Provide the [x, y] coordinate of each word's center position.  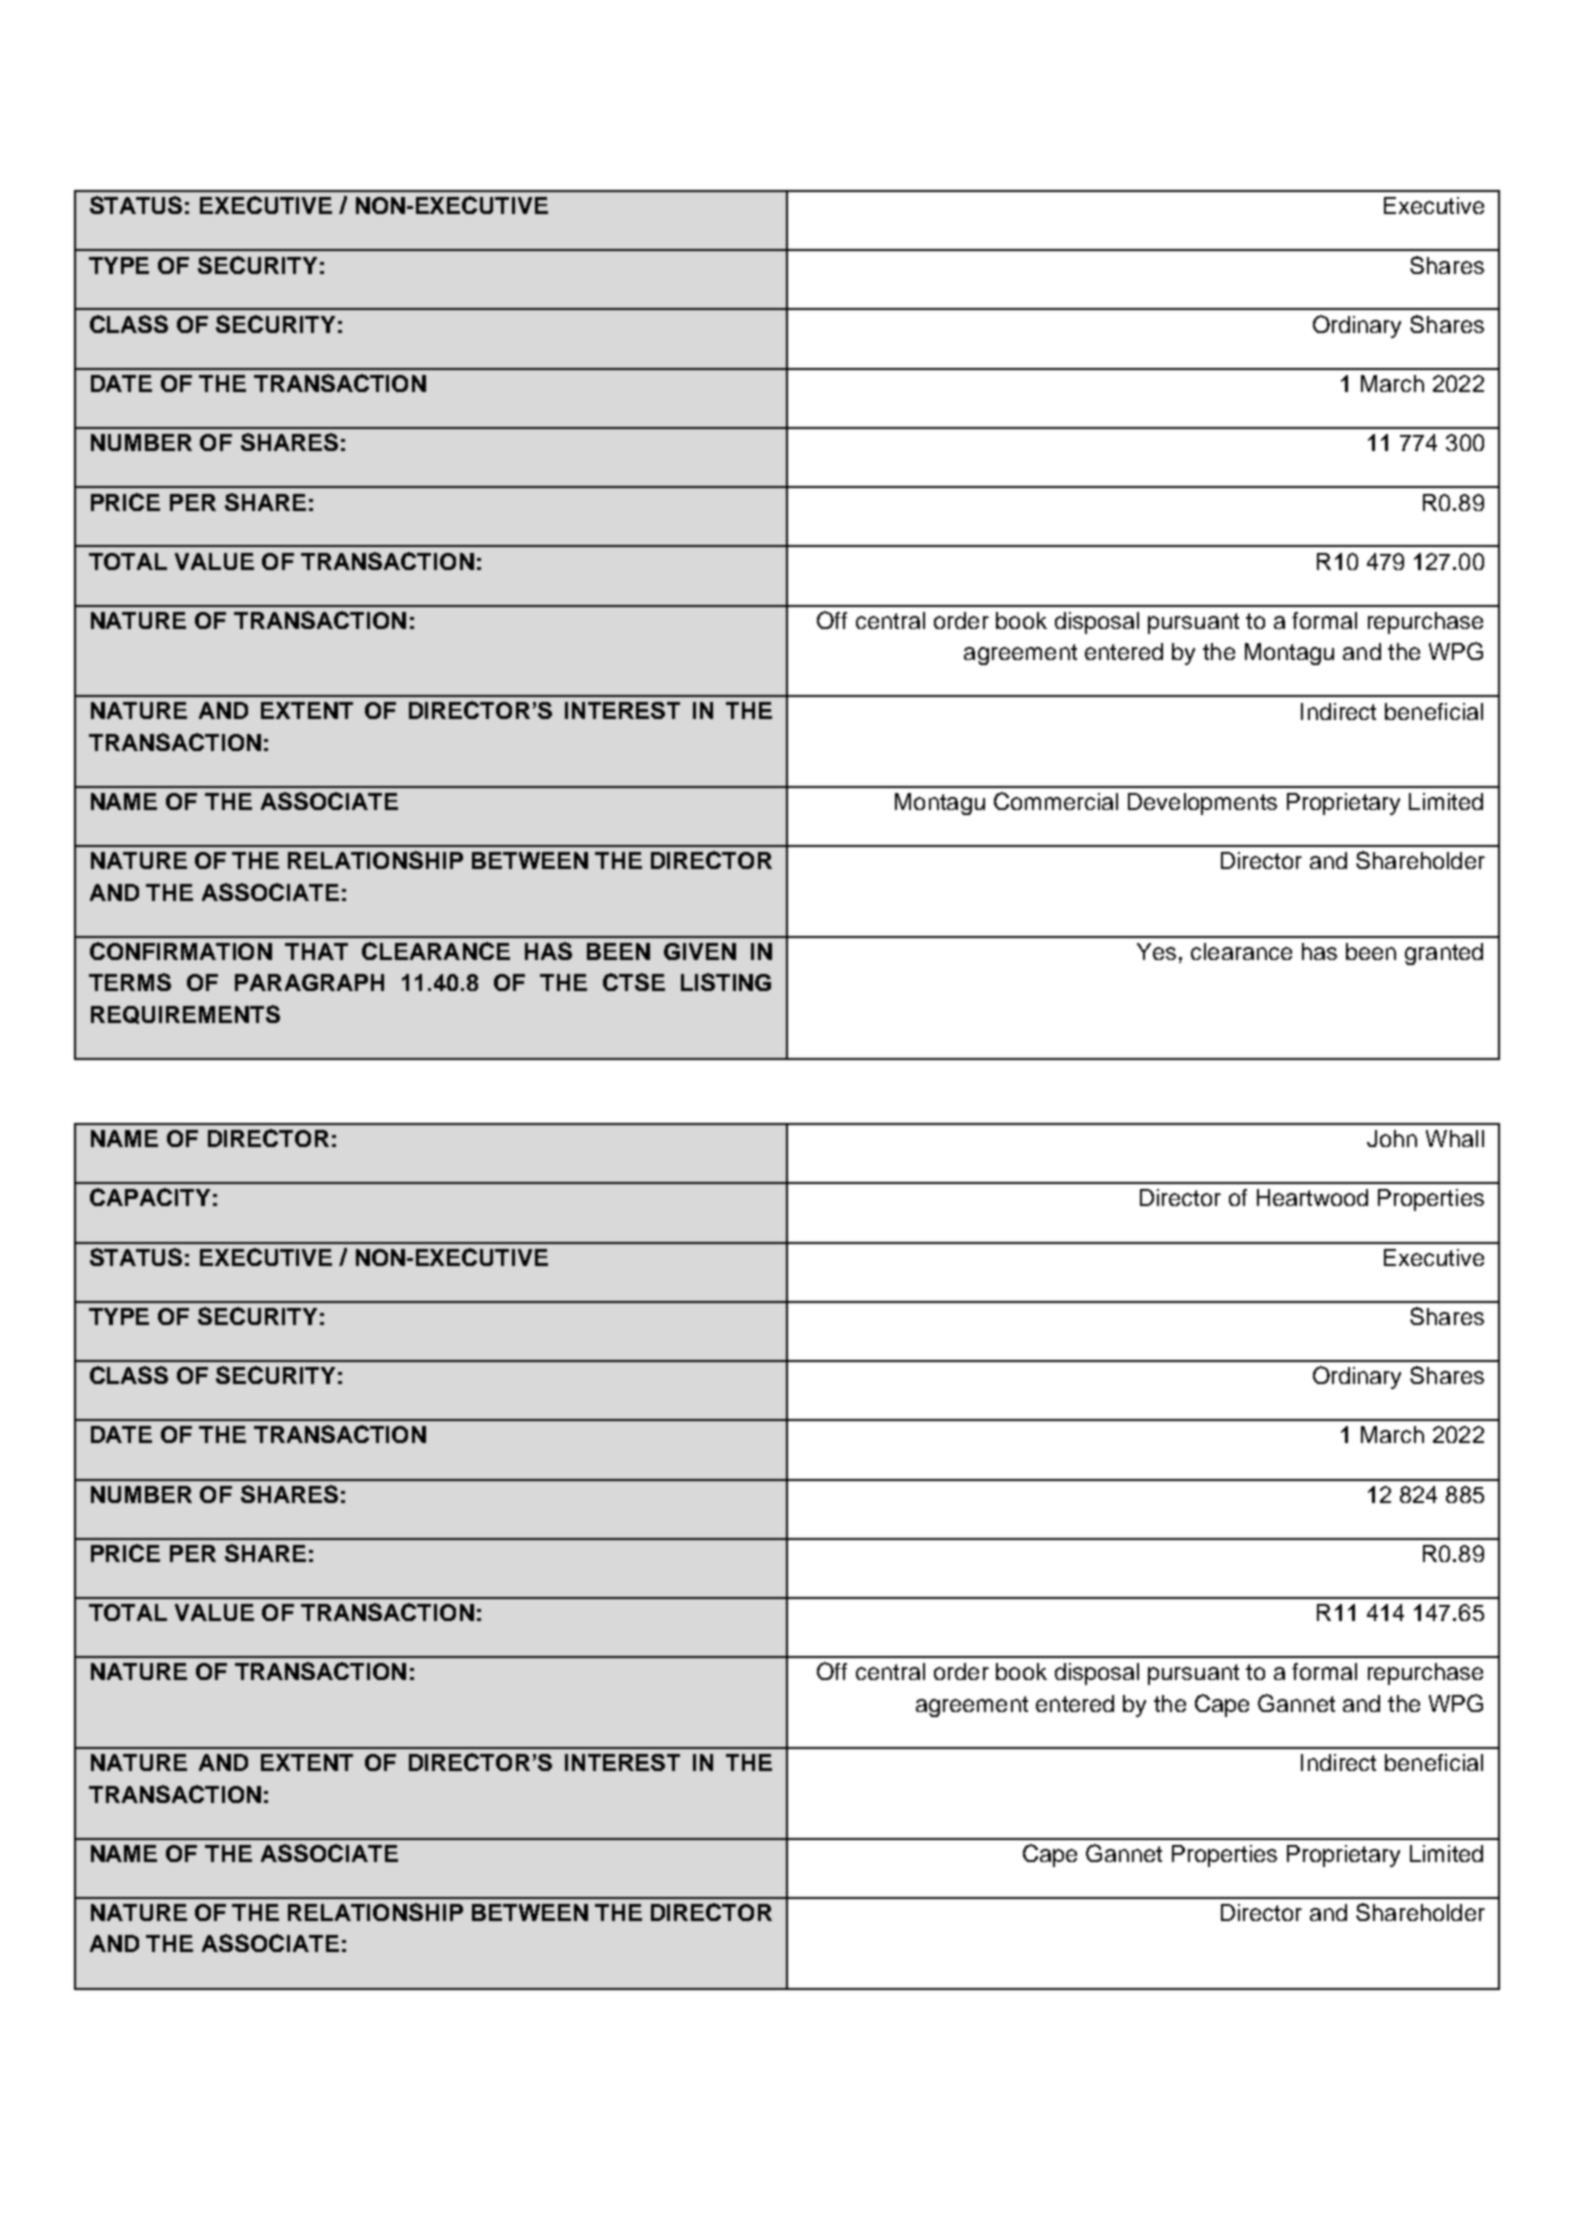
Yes [1156, 951]
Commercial [1056, 801]
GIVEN [700, 951]
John [1392, 1138]
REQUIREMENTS [185, 1014]
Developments [1202, 804]
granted [1444, 954]
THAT [316, 951]
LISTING [726, 982]
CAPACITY [150, 1197]
